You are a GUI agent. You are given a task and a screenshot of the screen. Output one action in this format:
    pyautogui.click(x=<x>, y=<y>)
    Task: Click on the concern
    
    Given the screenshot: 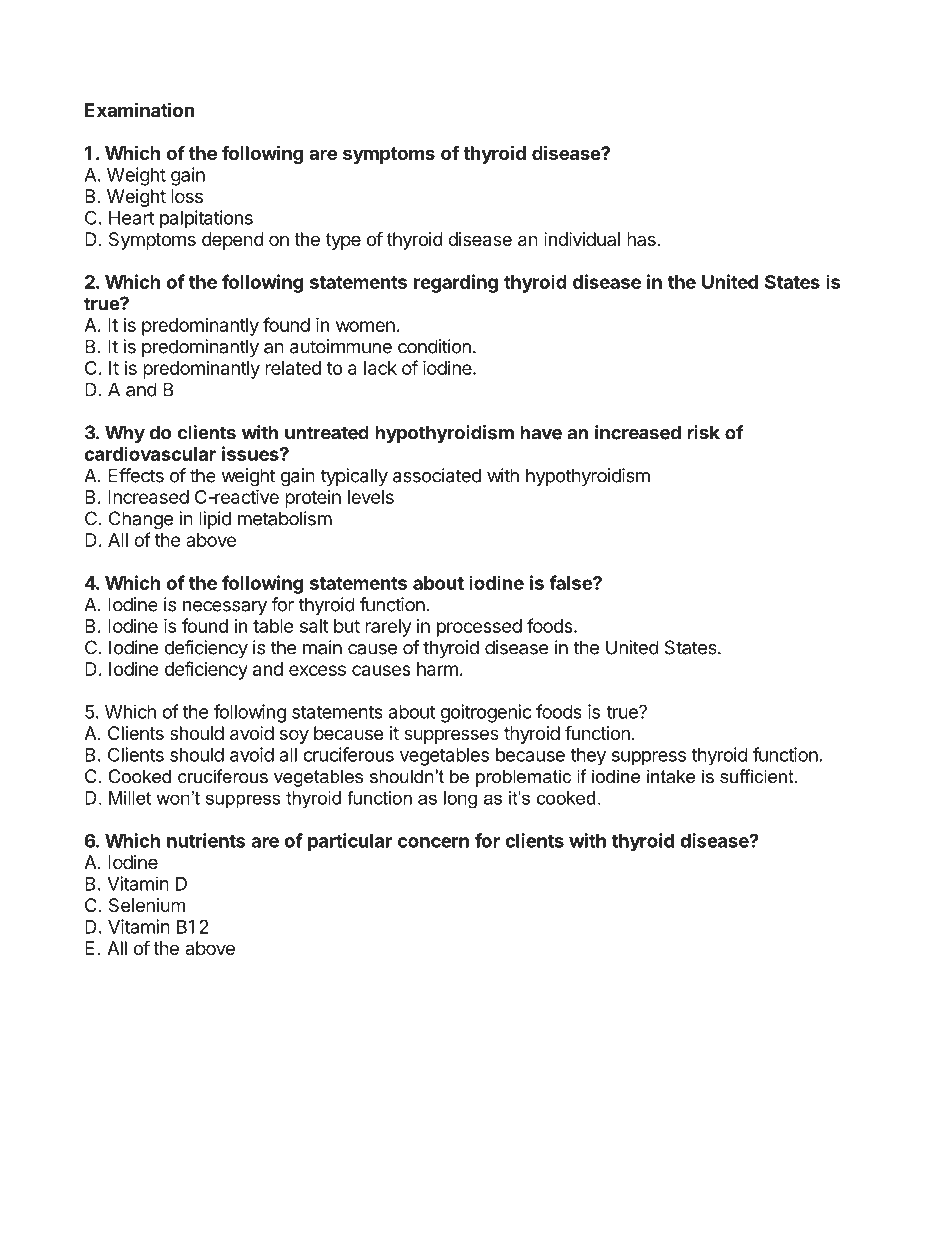 What is the action you would take?
    pyautogui.click(x=433, y=842)
